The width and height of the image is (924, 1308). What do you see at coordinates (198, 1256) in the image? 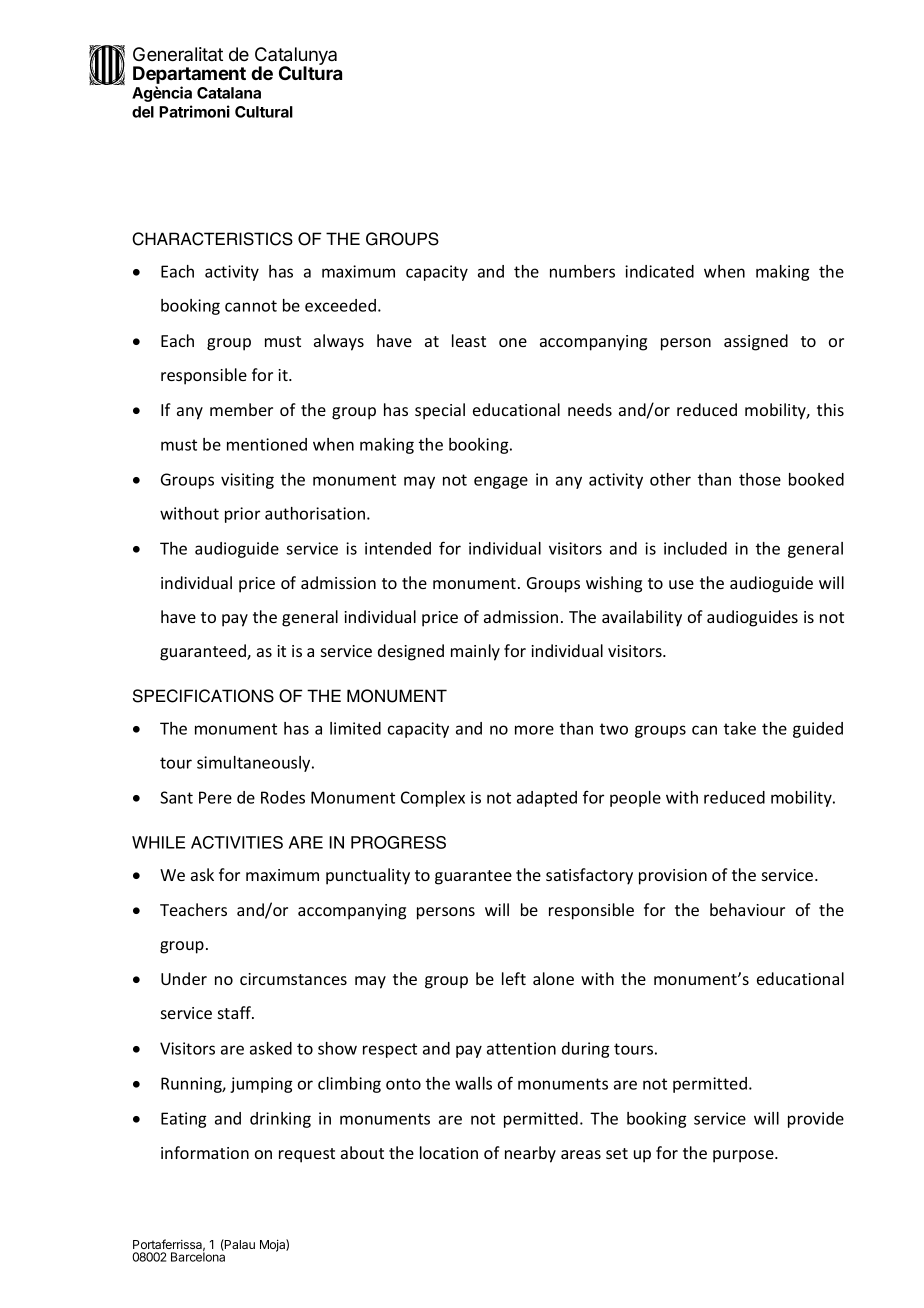
I see `Barcelona` at bounding box center [198, 1256].
